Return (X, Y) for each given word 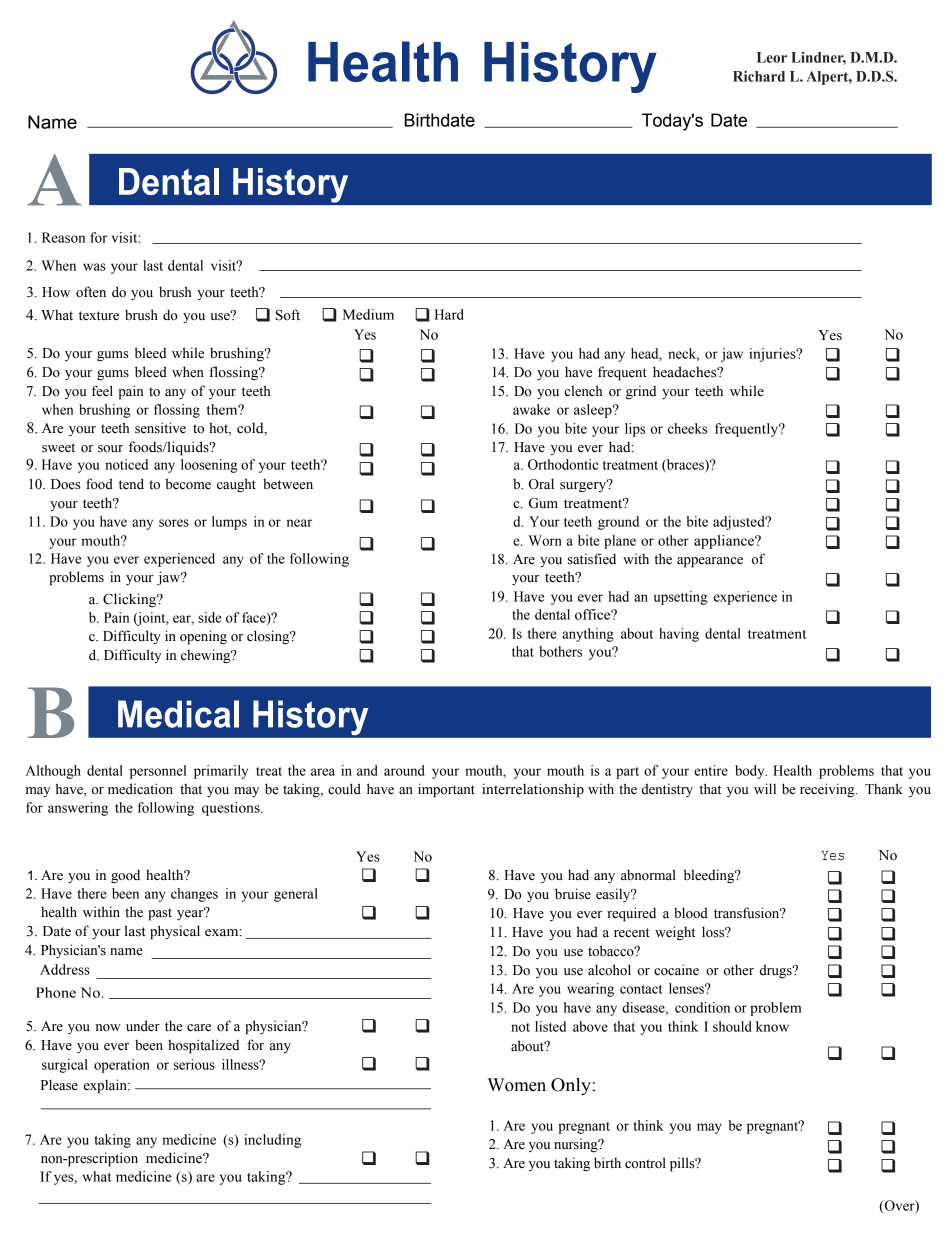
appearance (710, 562)
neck (683, 354)
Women (516, 1085)
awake (531, 409)
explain (106, 1086)
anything (588, 635)
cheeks (687, 428)
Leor (772, 57)
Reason (63, 237)
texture (99, 316)
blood (691, 913)
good (125, 876)
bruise (573, 894)
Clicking (131, 600)
